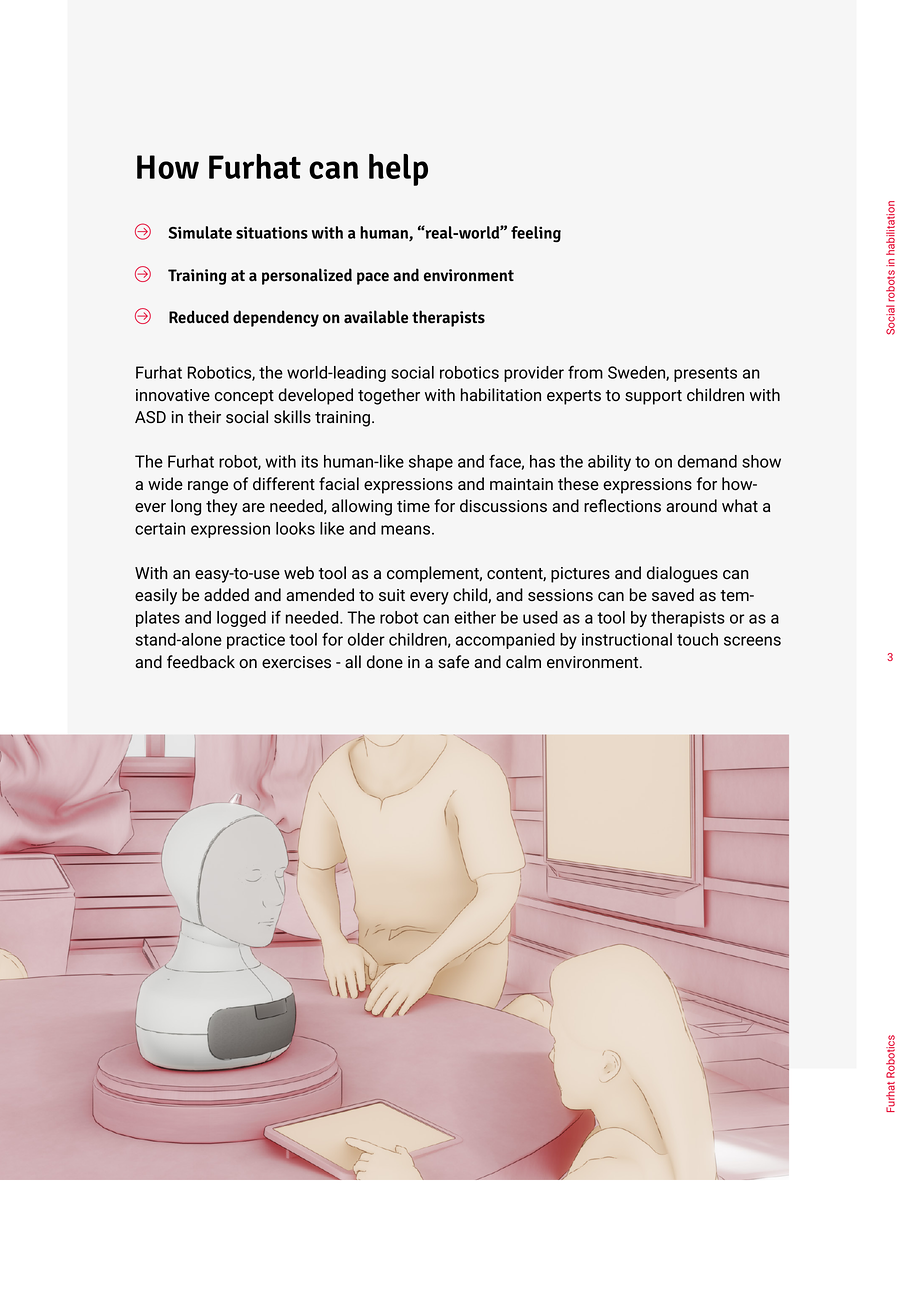 The height and width of the page is (1314, 924). Describe the element at coordinates (256, 641) in the page. I see `practice` at that location.
